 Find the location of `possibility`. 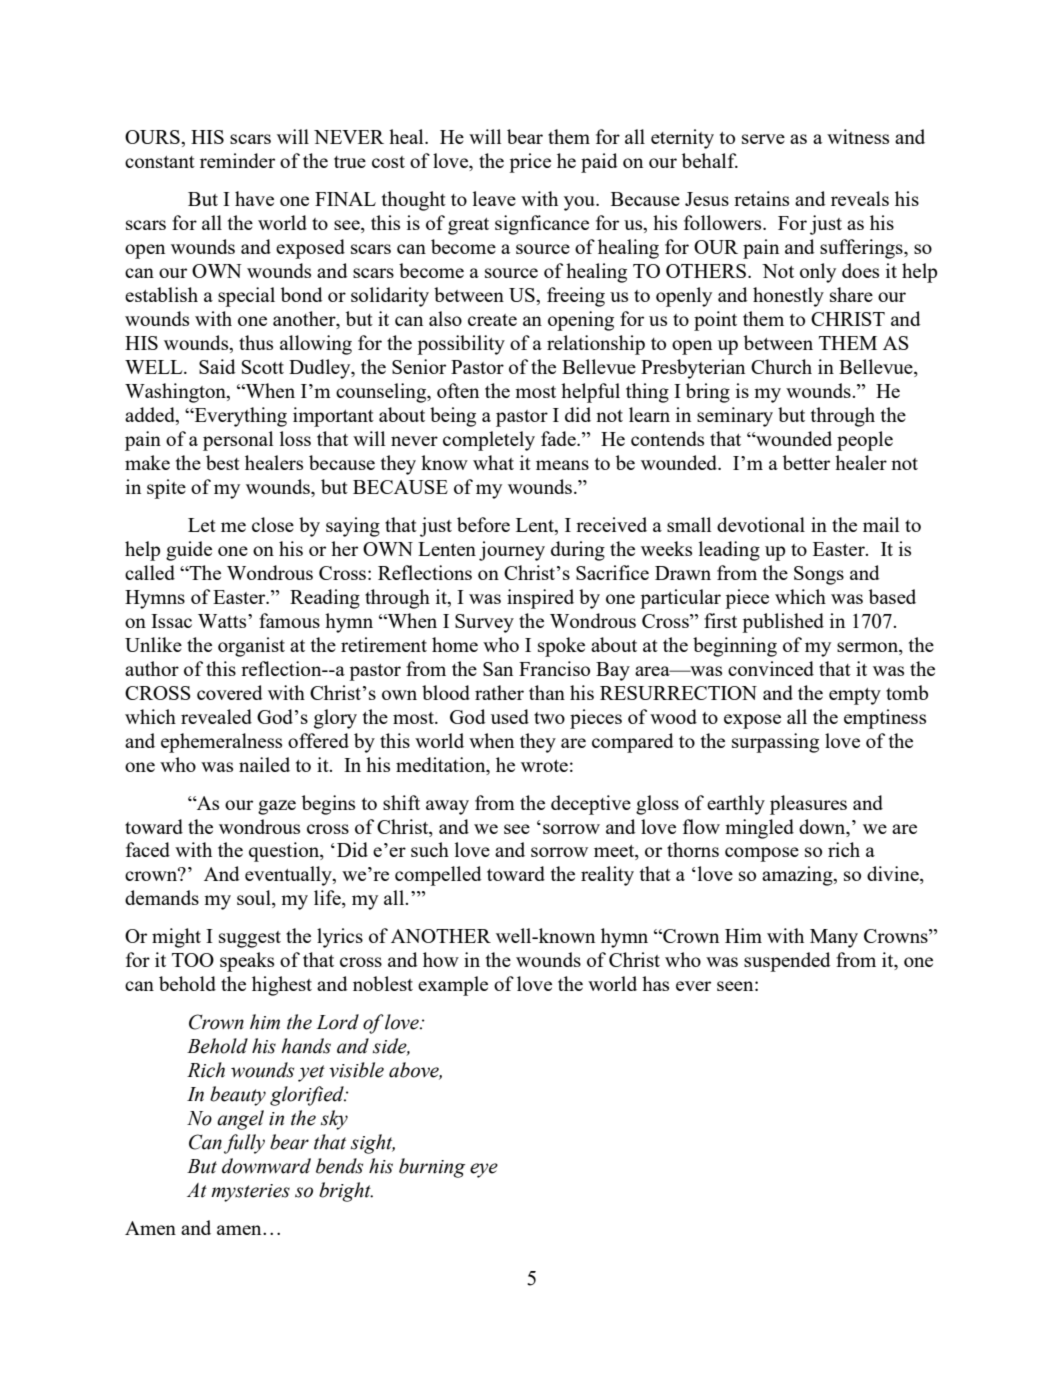

possibility is located at coordinates (461, 345).
